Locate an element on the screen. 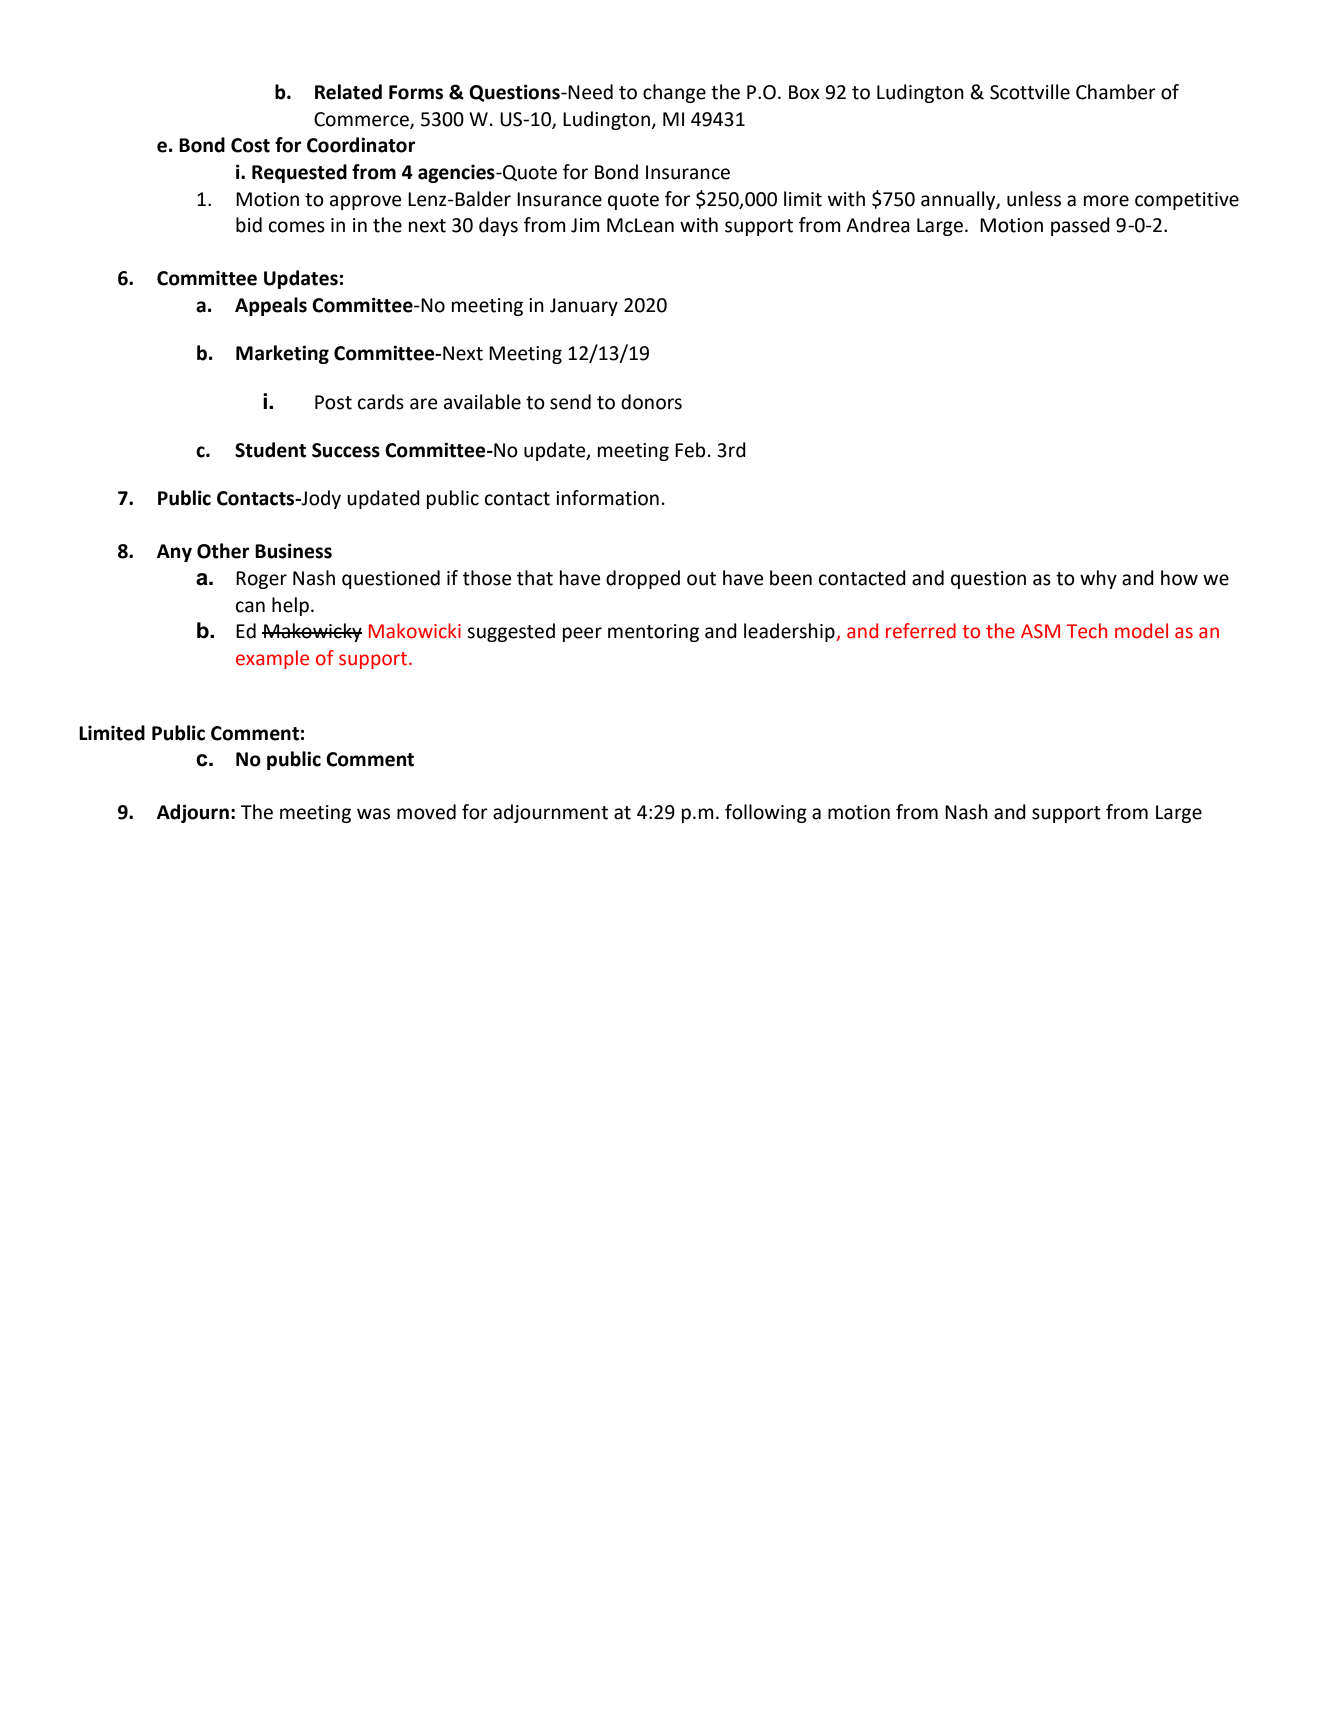 Image resolution: width=1333 pixels, height=1724 pixels. why is located at coordinates (1098, 579).
